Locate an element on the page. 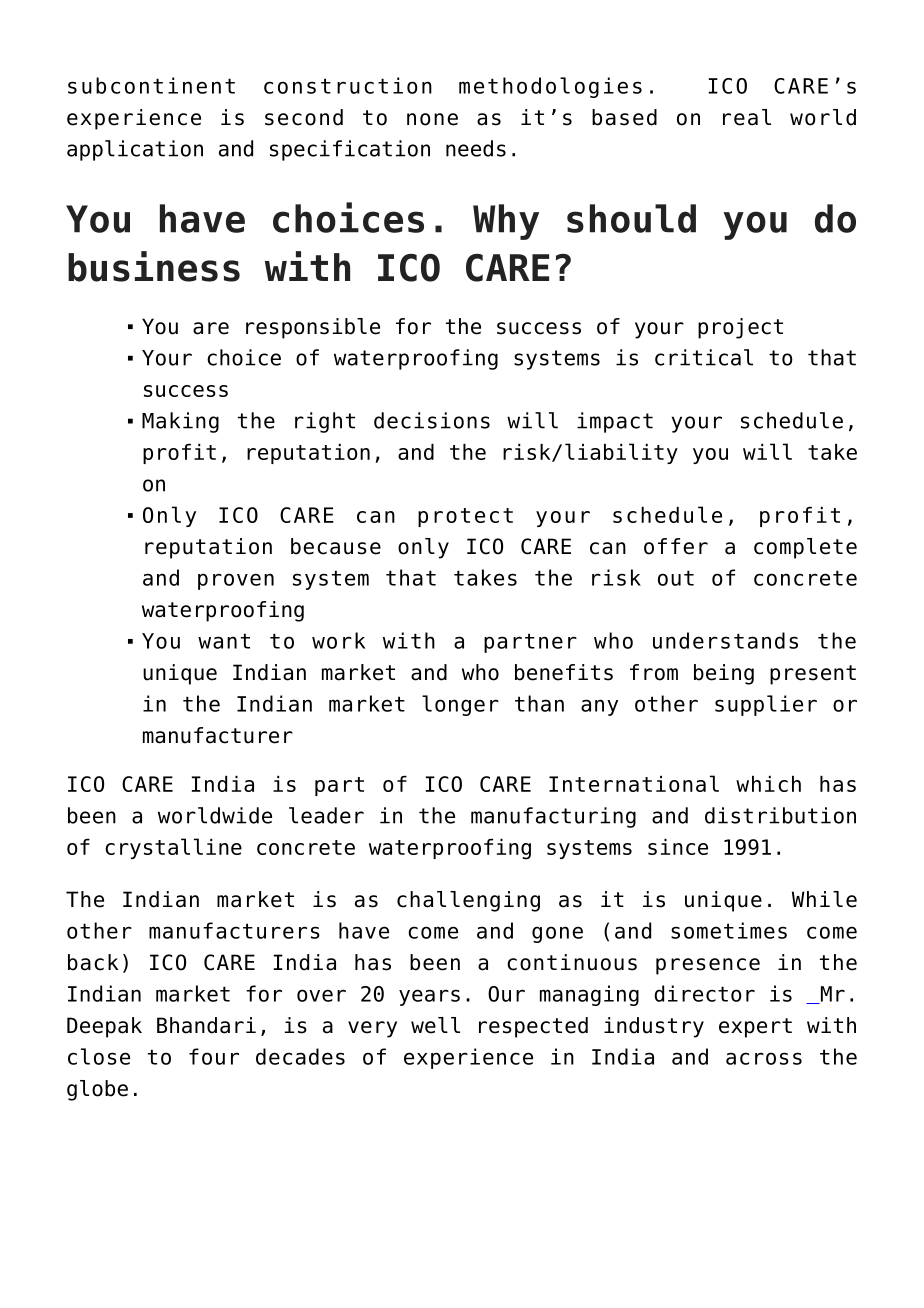 The width and height of the image is (924, 1308). four is located at coordinates (214, 1056).
